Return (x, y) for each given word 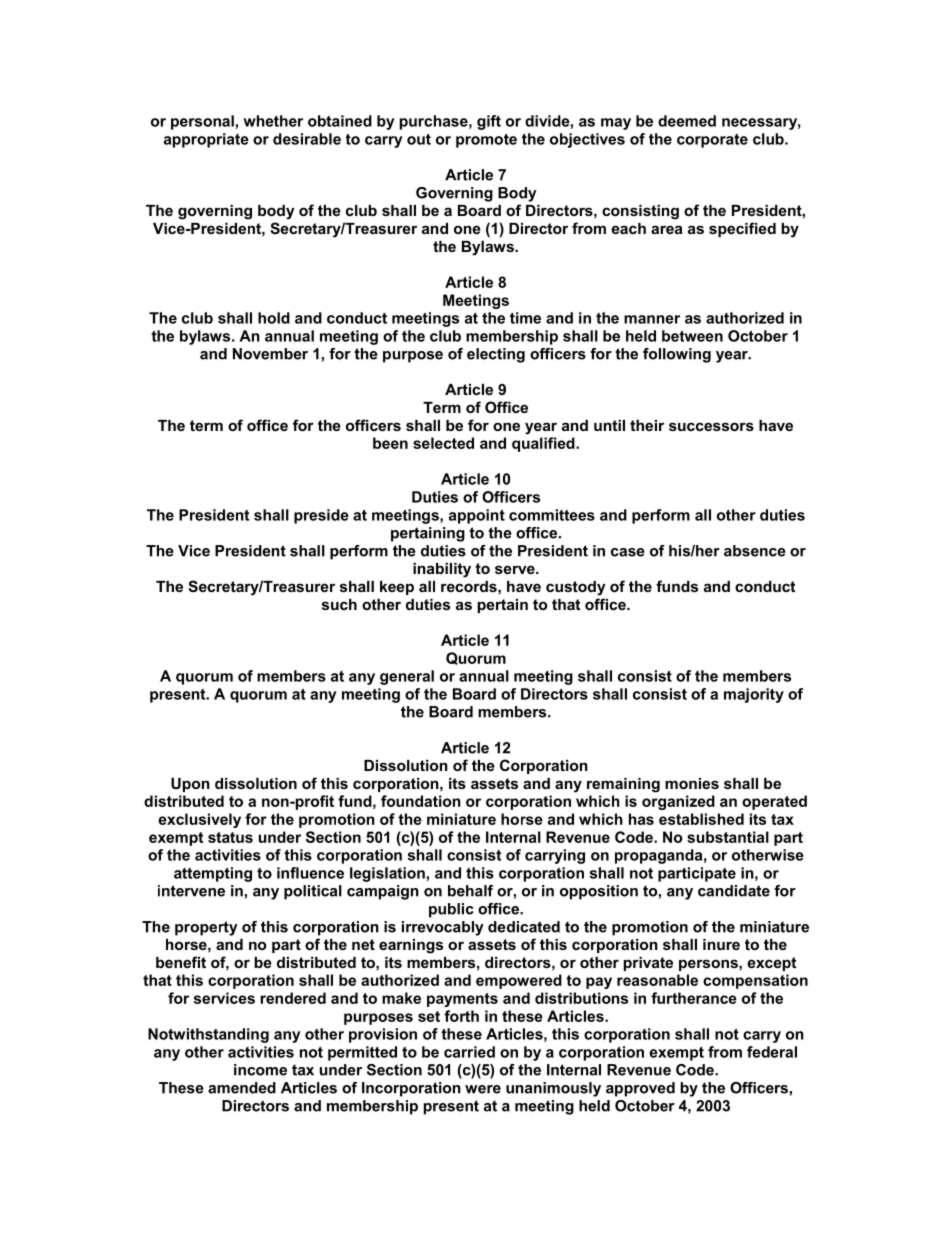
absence (755, 551)
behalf (470, 891)
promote (486, 141)
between (692, 336)
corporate (712, 141)
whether (273, 121)
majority (754, 695)
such (339, 604)
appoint (477, 516)
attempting (213, 874)
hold (274, 318)
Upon (190, 785)
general (407, 677)
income (260, 1070)
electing (496, 355)
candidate (734, 891)
